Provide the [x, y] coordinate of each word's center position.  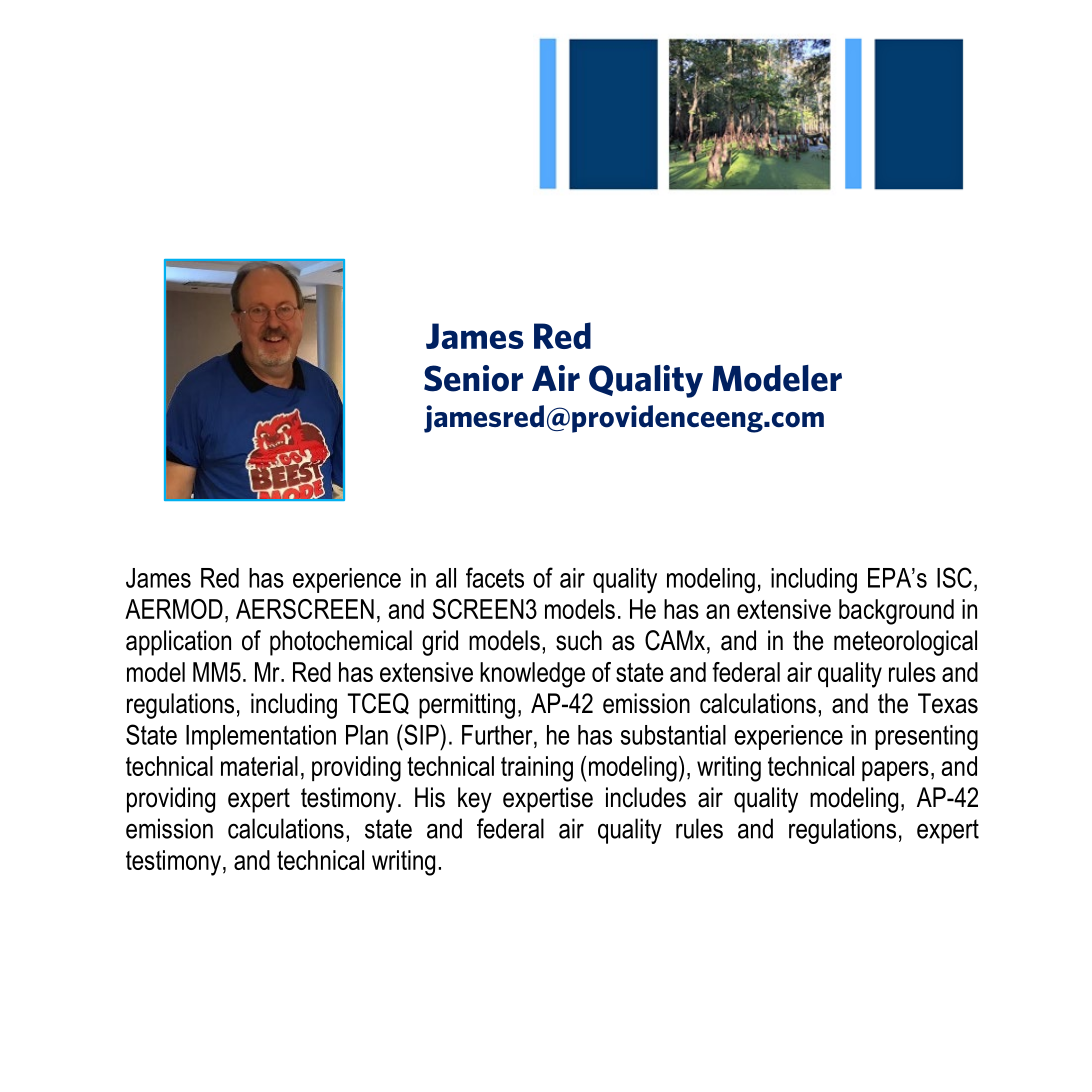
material [259, 766]
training [537, 769]
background [896, 612]
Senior [474, 378]
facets [495, 577]
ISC [954, 577]
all [446, 578]
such [579, 640]
